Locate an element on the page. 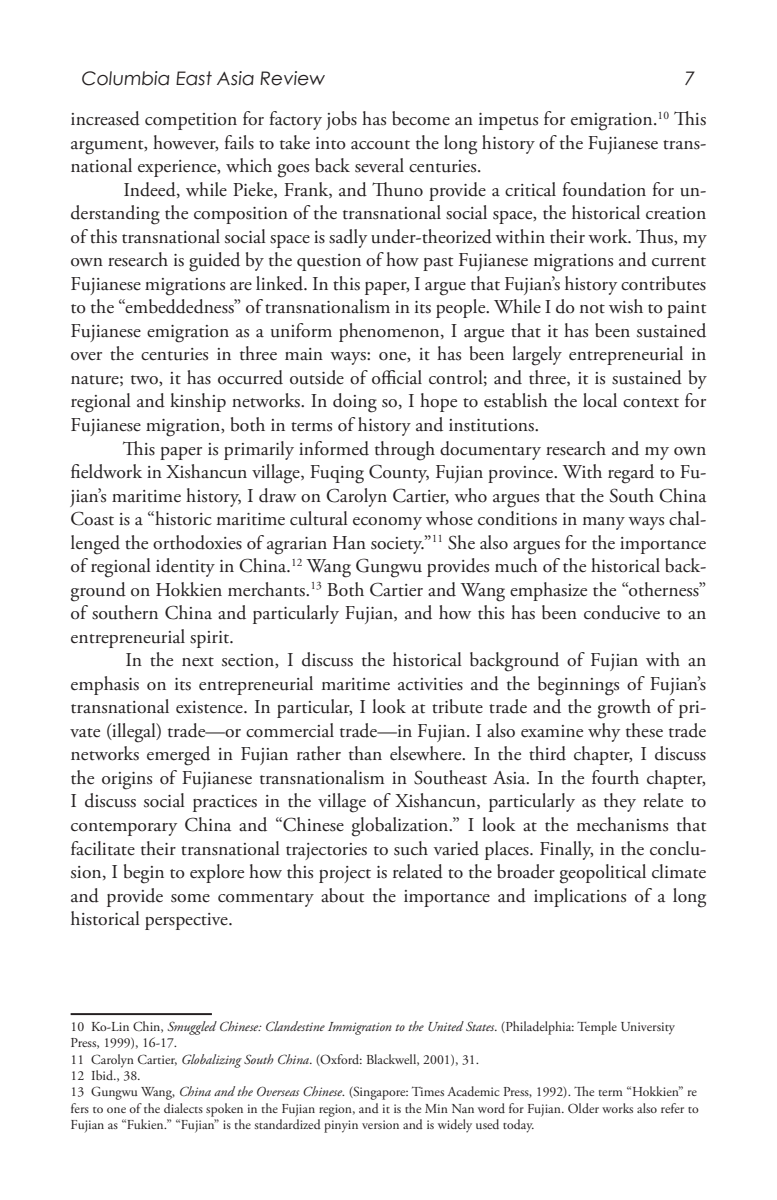 Image resolution: width=777 pixels, height=1200 pixels. some is located at coordinates (190, 898).
